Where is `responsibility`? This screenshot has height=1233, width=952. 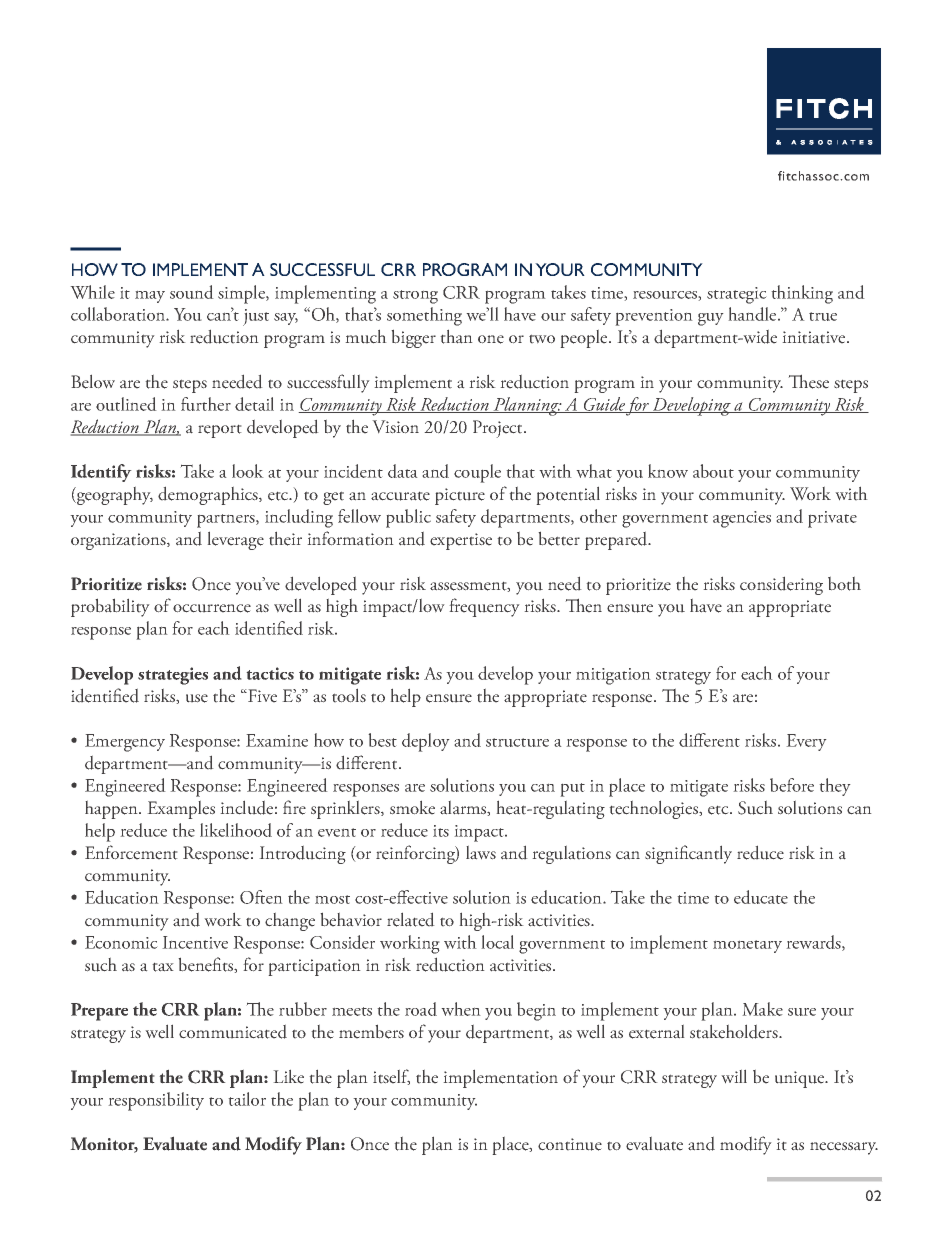
responsibility is located at coordinates (156, 1101).
